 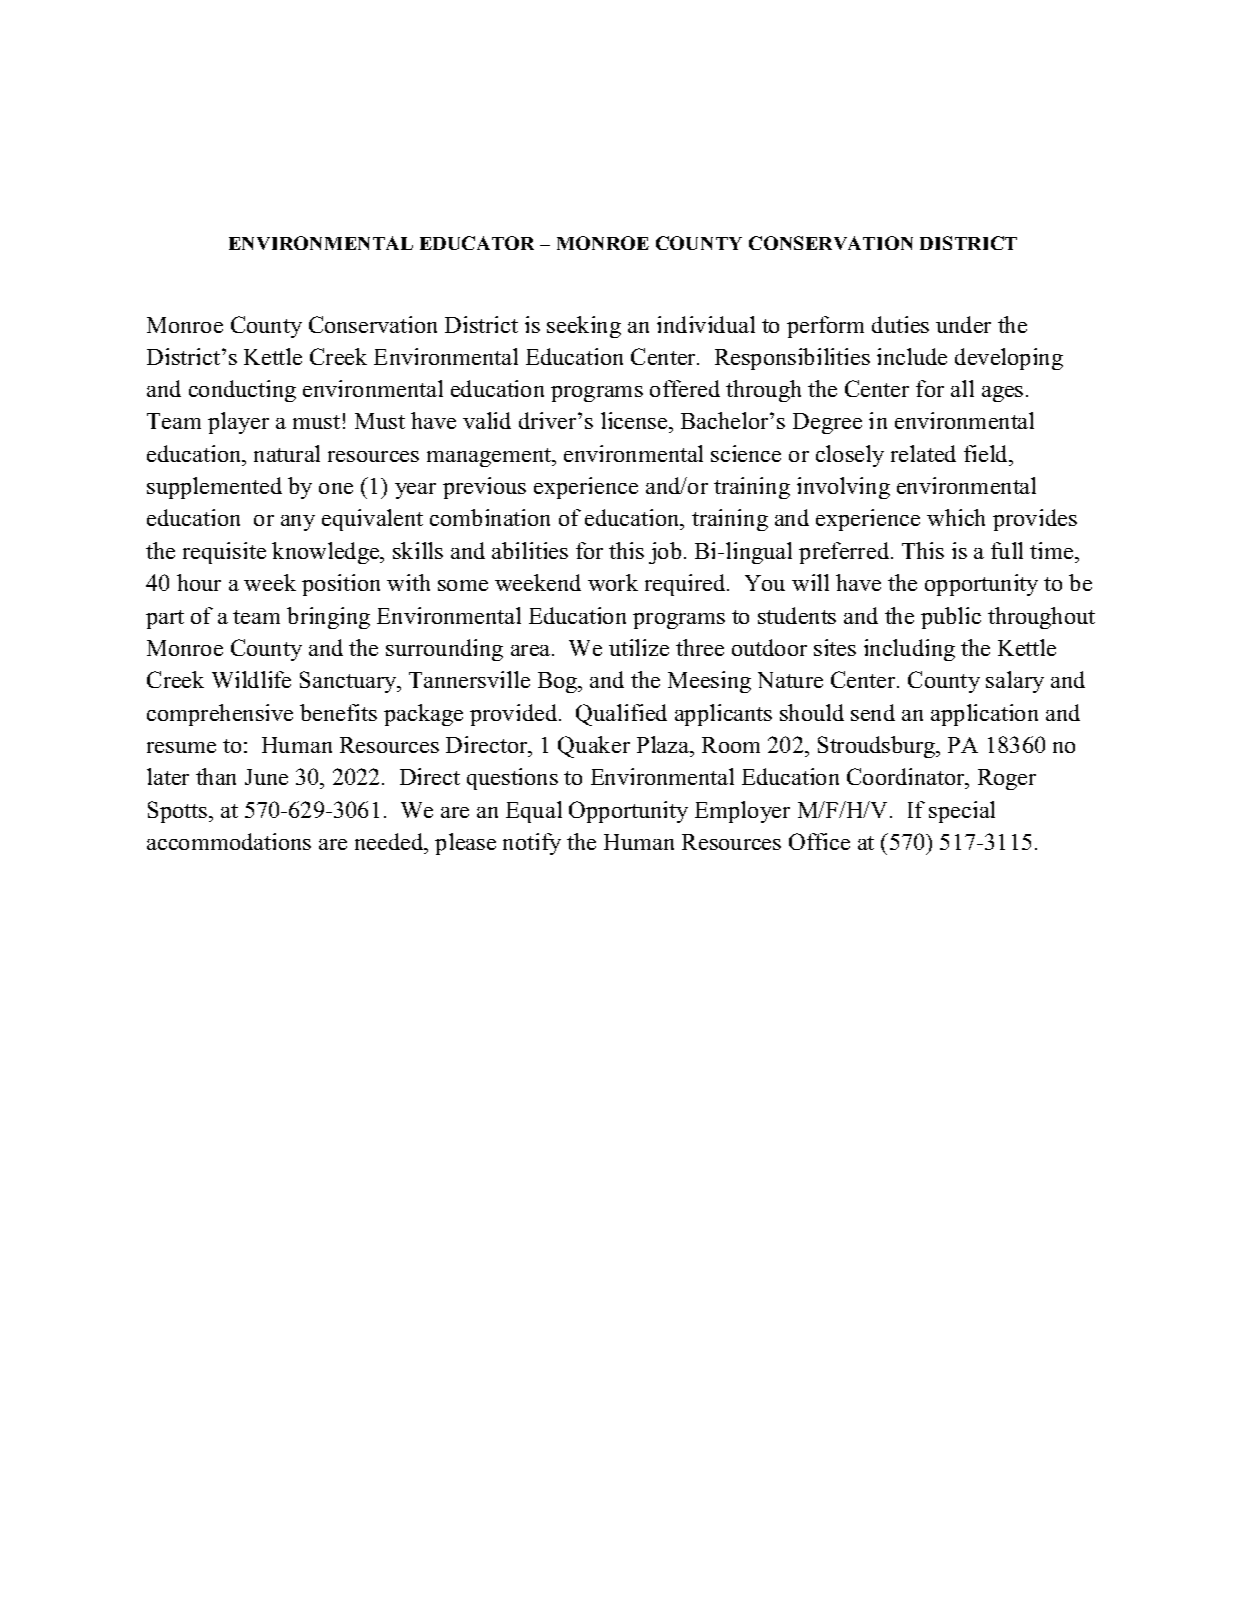 What do you see at coordinates (963, 324) in the image?
I see `under` at bounding box center [963, 324].
